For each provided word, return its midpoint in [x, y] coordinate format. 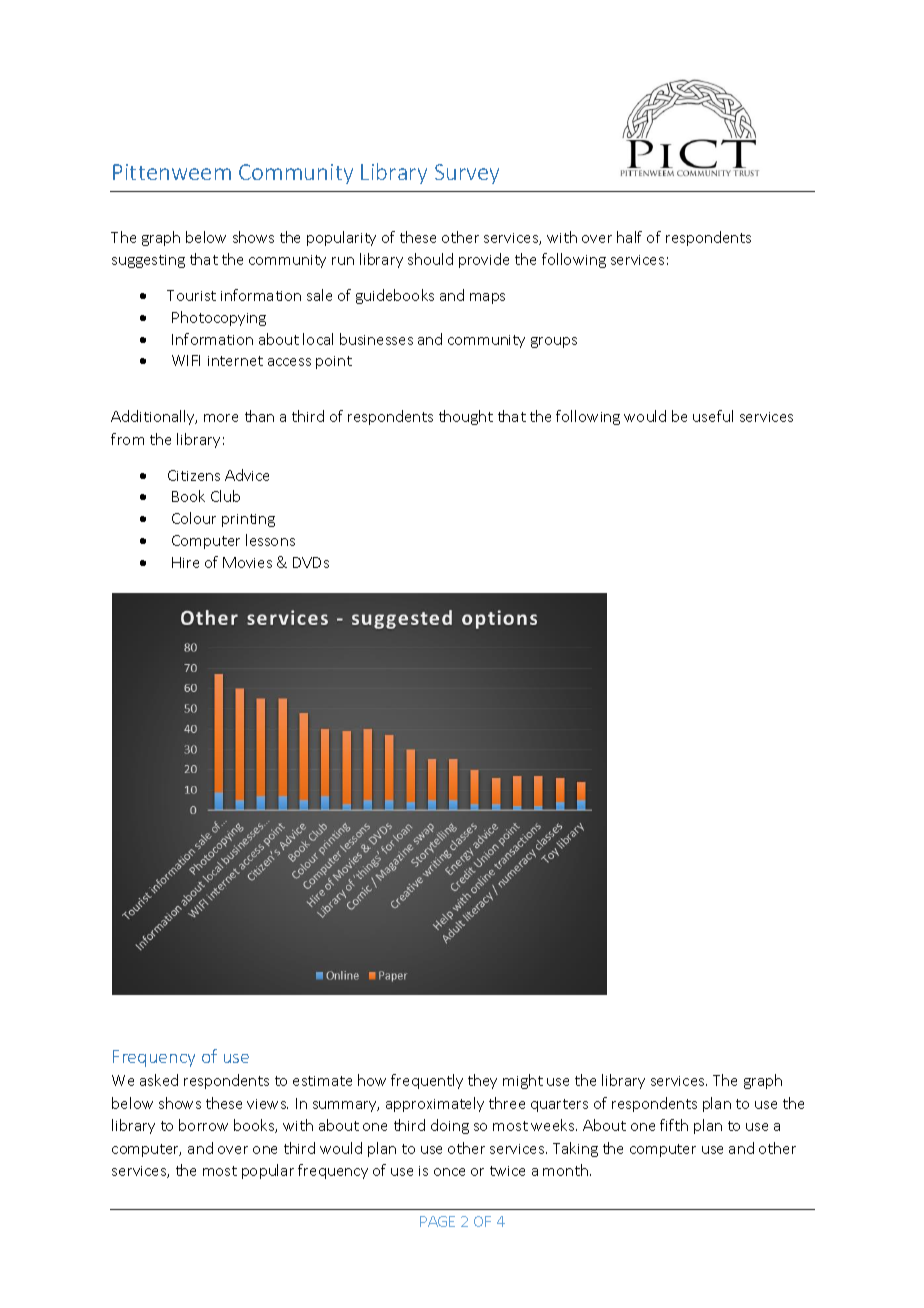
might [523, 1081]
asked [159, 1080]
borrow [203, 1125]
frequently [427, 1081]
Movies [247, 562]
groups [554, 342]
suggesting [148, 261]
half [629, 237]
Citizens [194, 475]
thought [466, 417]
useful [713, 416]
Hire [185, 562]
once [449, 1172]
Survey [467, 174]
